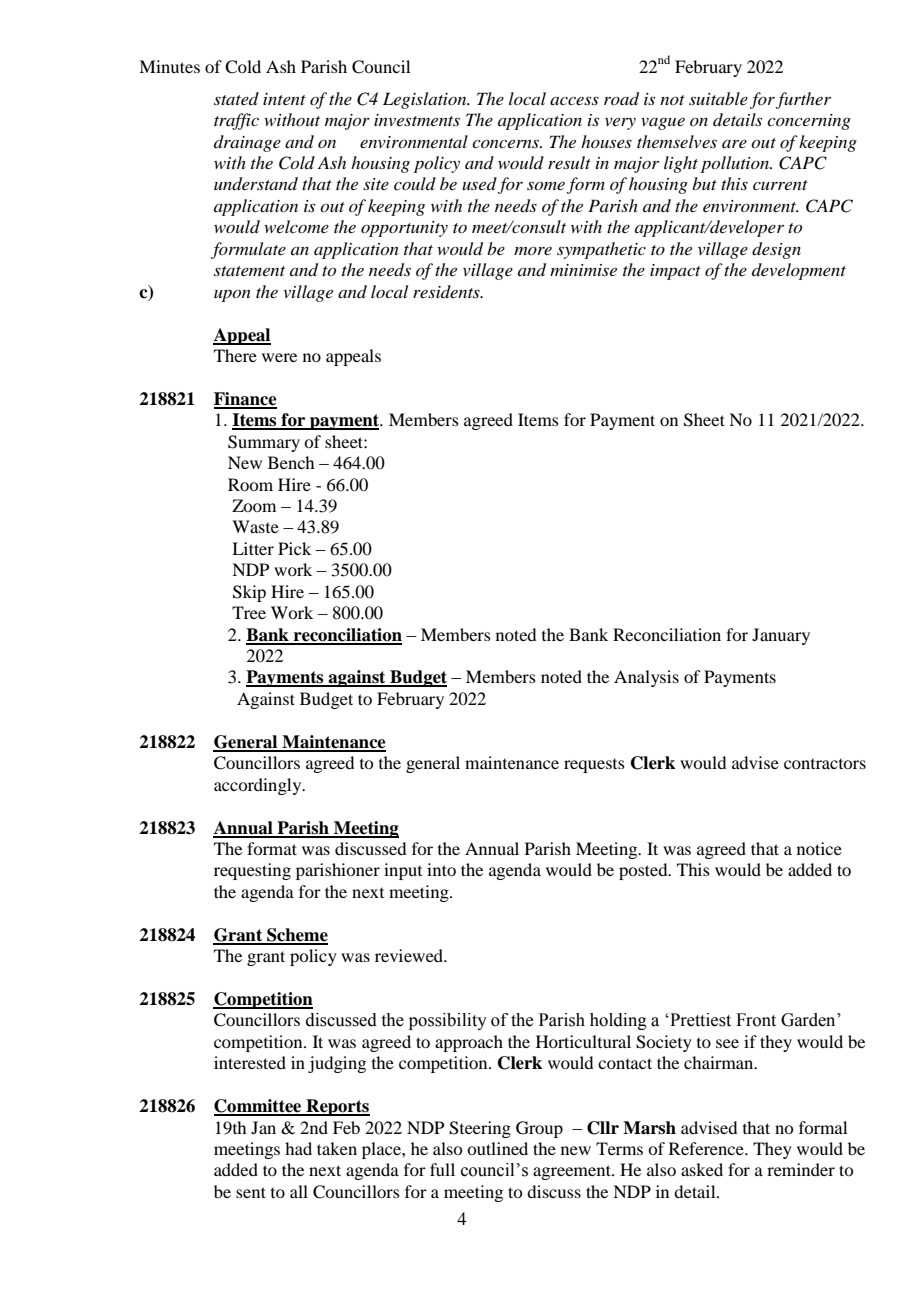 Image resolution: width=924 pixels, height=1307 pixels. What do you see at coordinates (259, 786) in the document?
I see `accordingly` at bounding box center [259, 786].
